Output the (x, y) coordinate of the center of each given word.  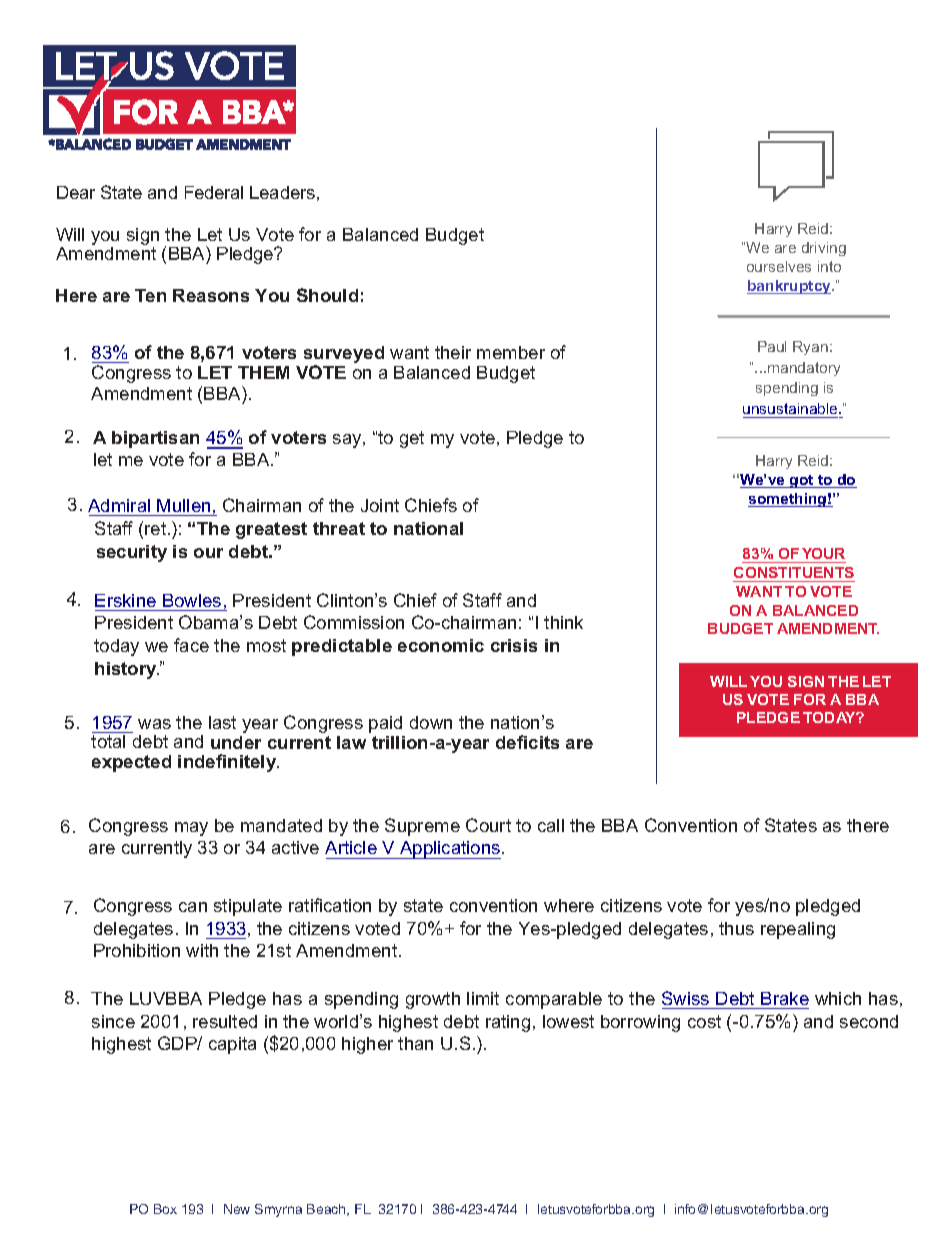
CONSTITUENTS (794, 572)
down (431, 722)
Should (327, 295)
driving (824, 249)
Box (165, 1209)
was (154, 724)
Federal (214, 192)
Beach (327, 1210)
